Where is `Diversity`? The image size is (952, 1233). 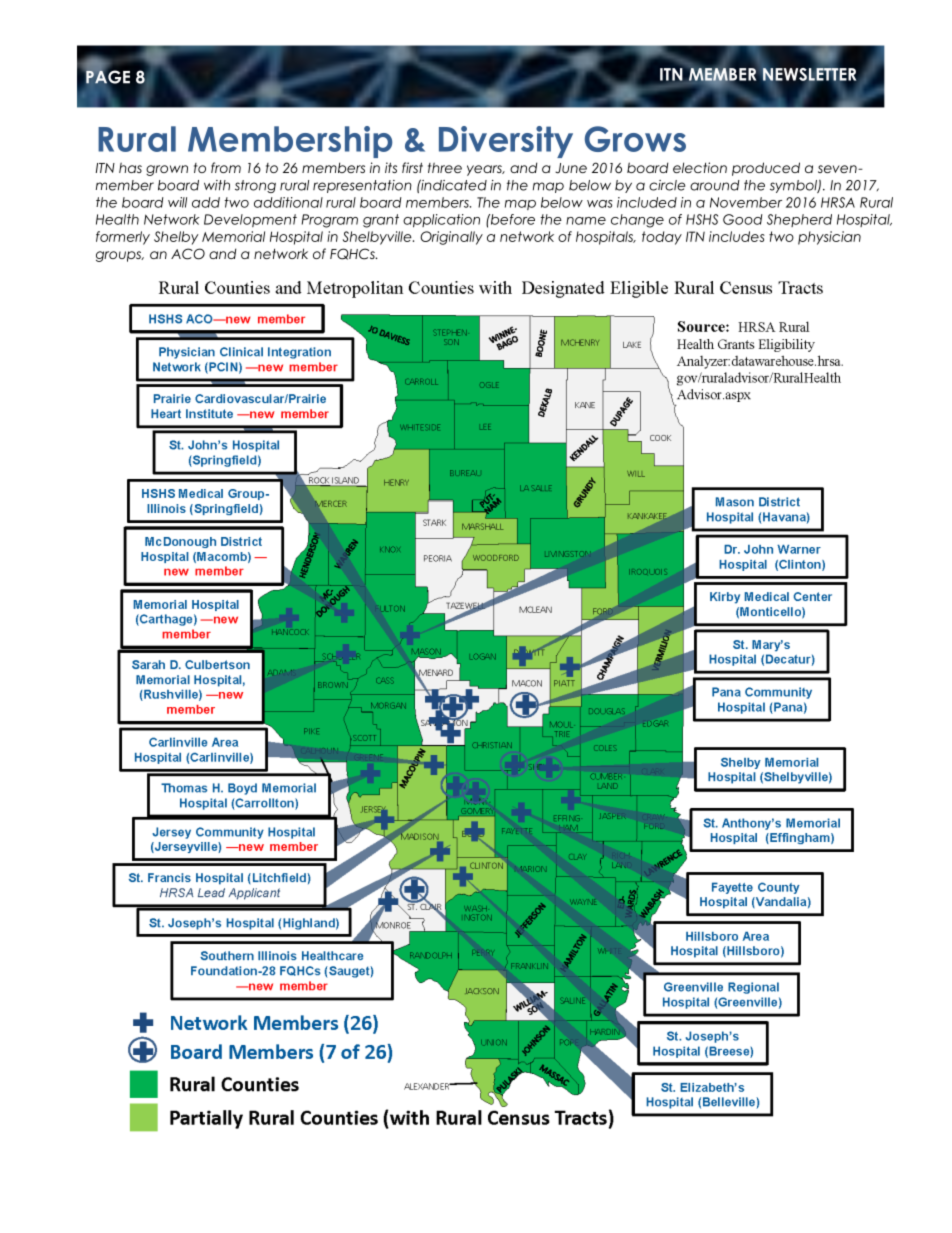
Diversity is located at coordinates (506, 142).
